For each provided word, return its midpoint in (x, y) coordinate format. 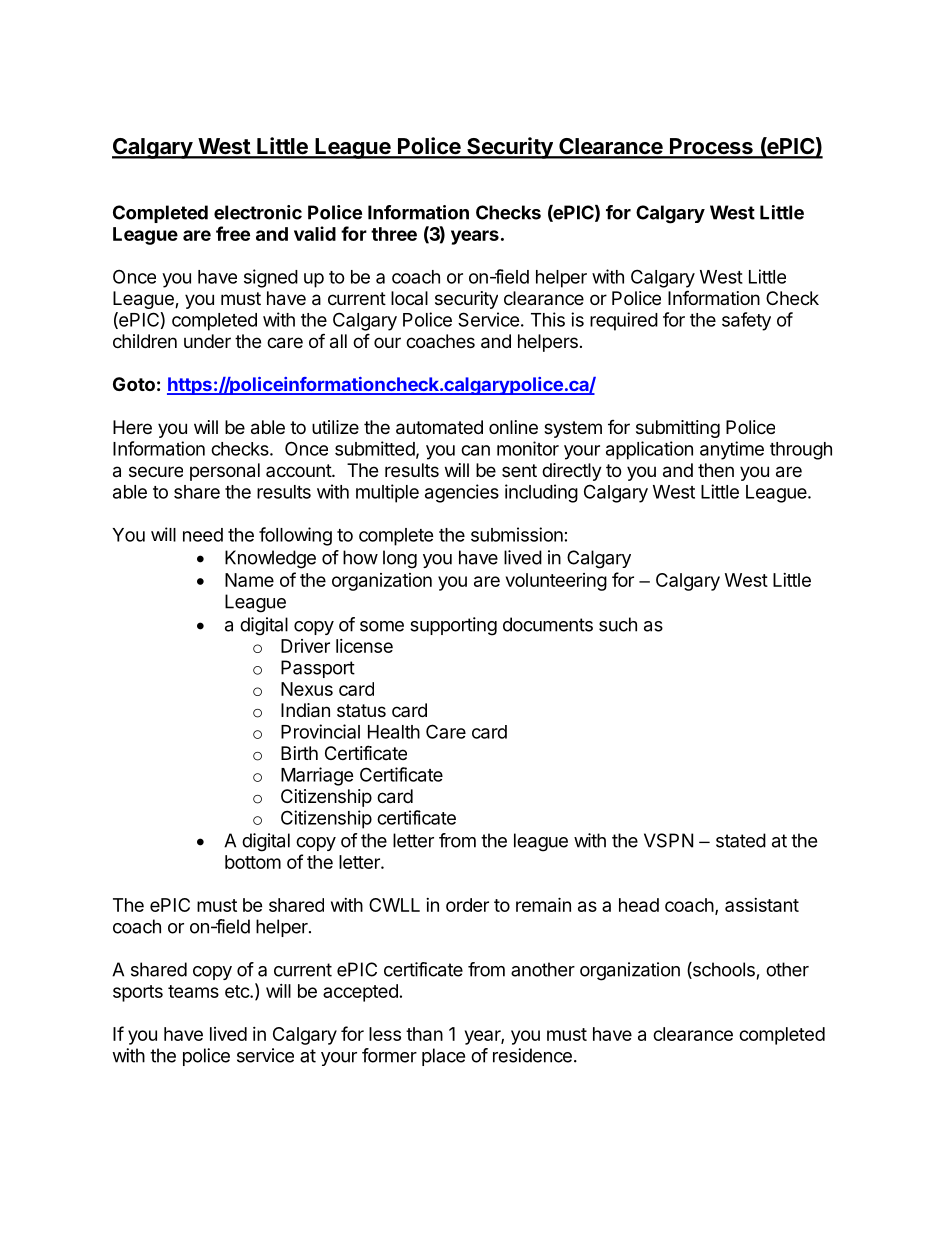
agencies (462, 493)
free (233, 233)
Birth (299, 753)
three (394, 234)
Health (394, 732)
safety (746, 321)
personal (225, 472)
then (716, 470)
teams (193, 991)
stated (741, 840)
